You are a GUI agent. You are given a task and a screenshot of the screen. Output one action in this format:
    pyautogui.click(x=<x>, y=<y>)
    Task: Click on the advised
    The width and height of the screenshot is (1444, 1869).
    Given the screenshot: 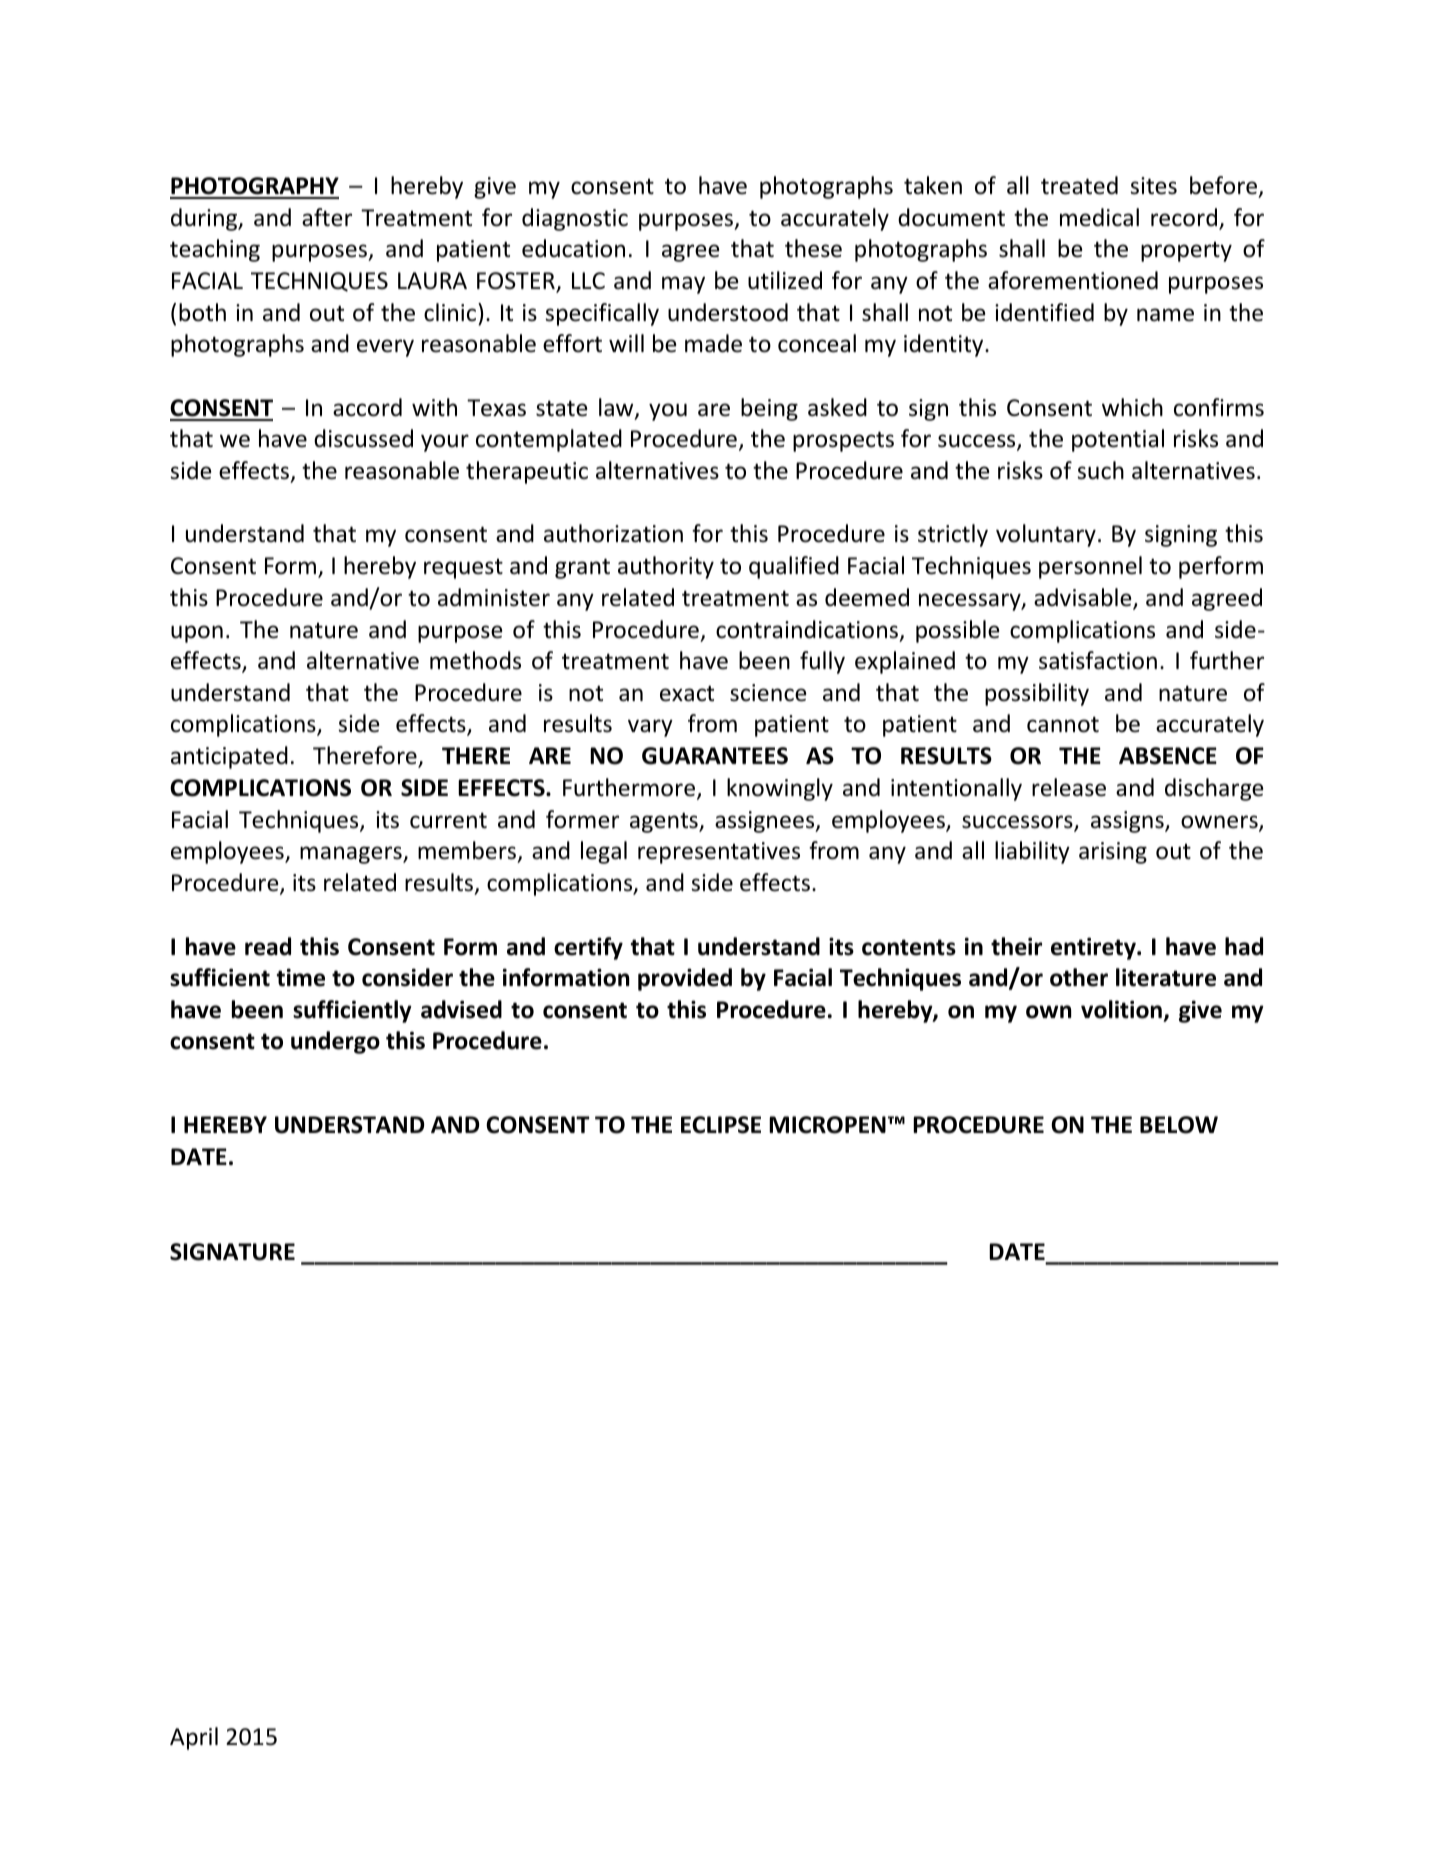 What is the action you would take?
    pyautogui.click(x=461, y=1009)
